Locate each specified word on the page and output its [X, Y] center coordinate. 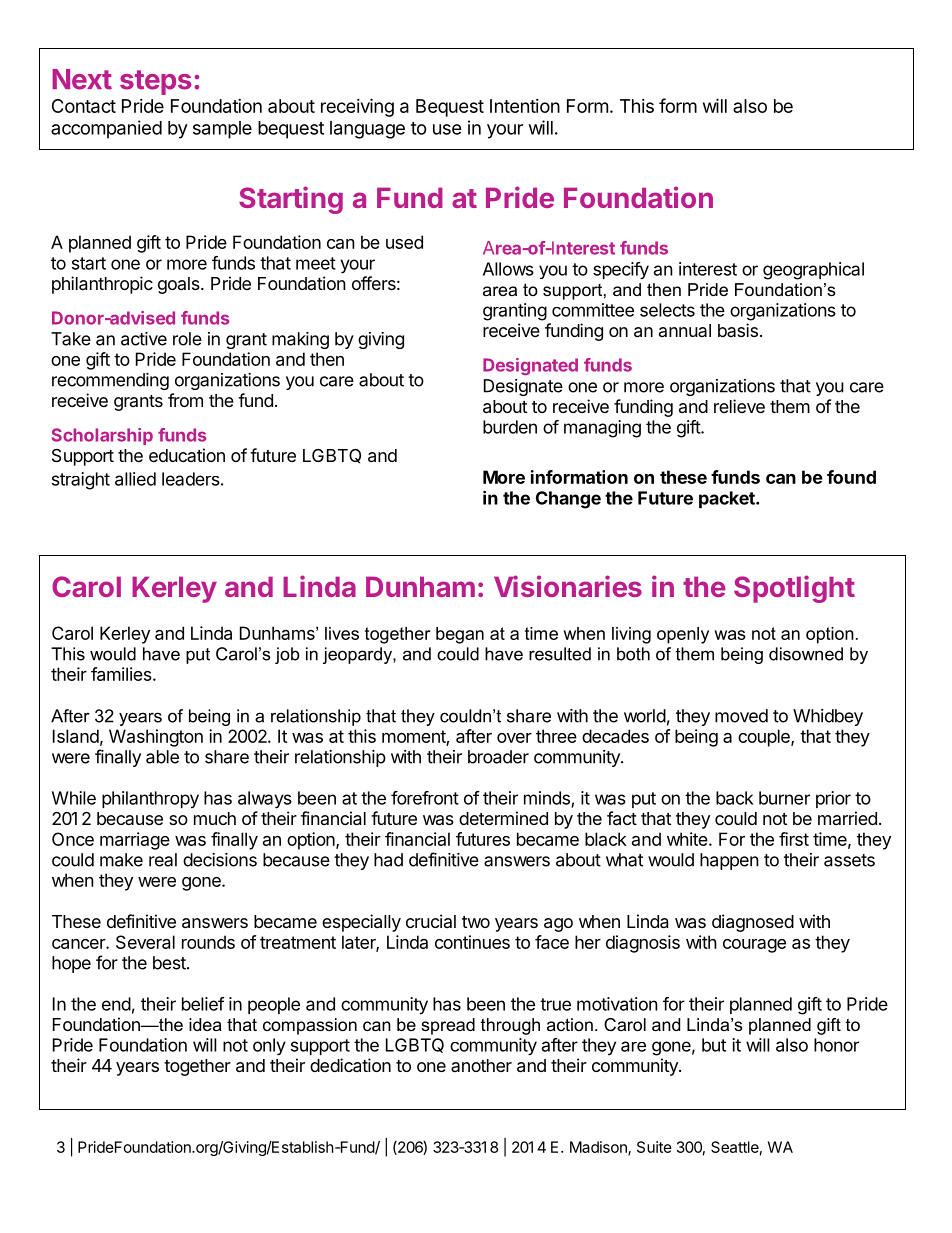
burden [510, 427]
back [735, 798]
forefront [425, 798]
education [187, 455]
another [481, 1065]
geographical [813, 271]
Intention [525, 106]
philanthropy [150, 800]
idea [205, 1024]
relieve [739, 406]
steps [156, 82]
